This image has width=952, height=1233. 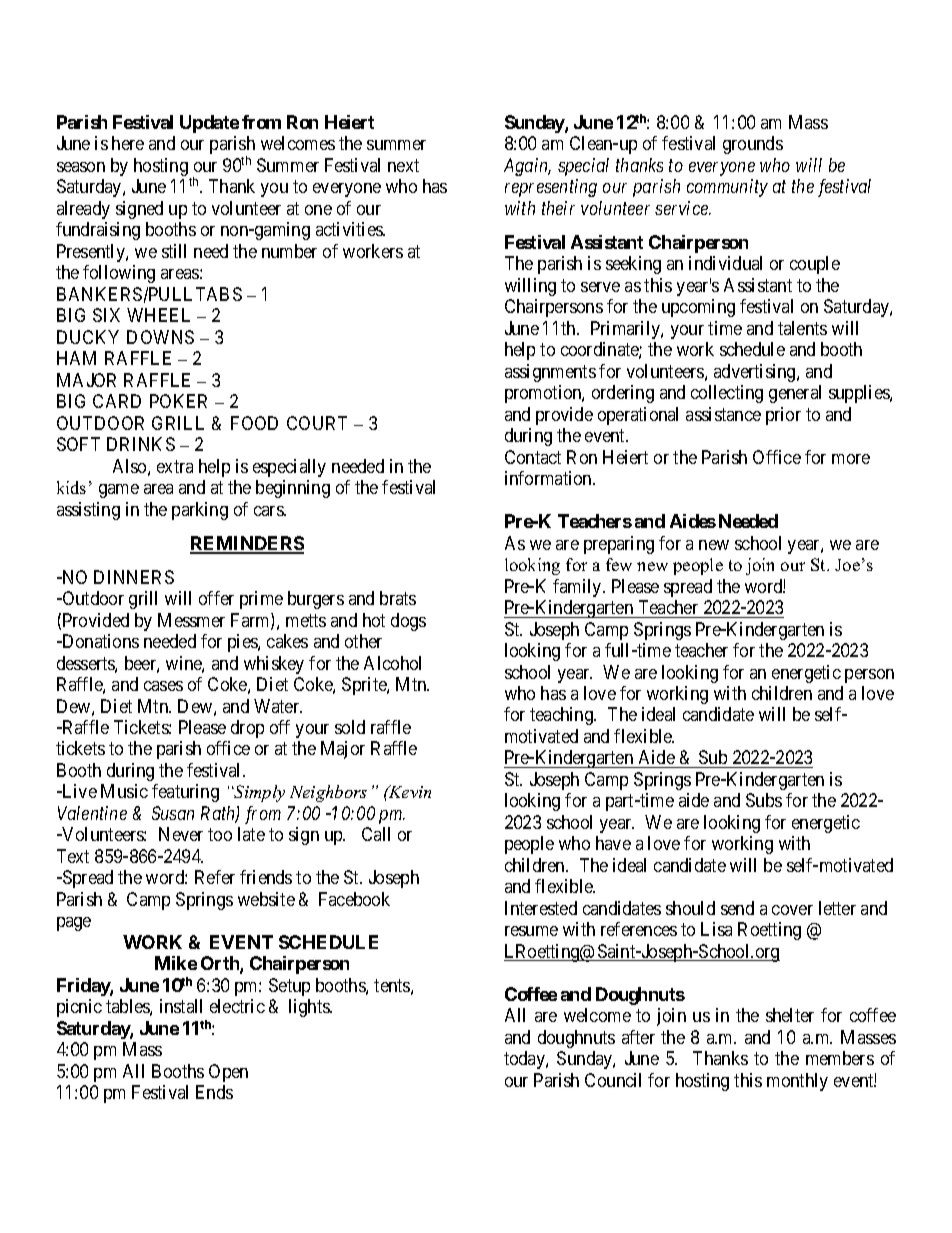 What do you see at coordinates (403, 165) in the image?
I see `next` at bounding box center [403, 165].
